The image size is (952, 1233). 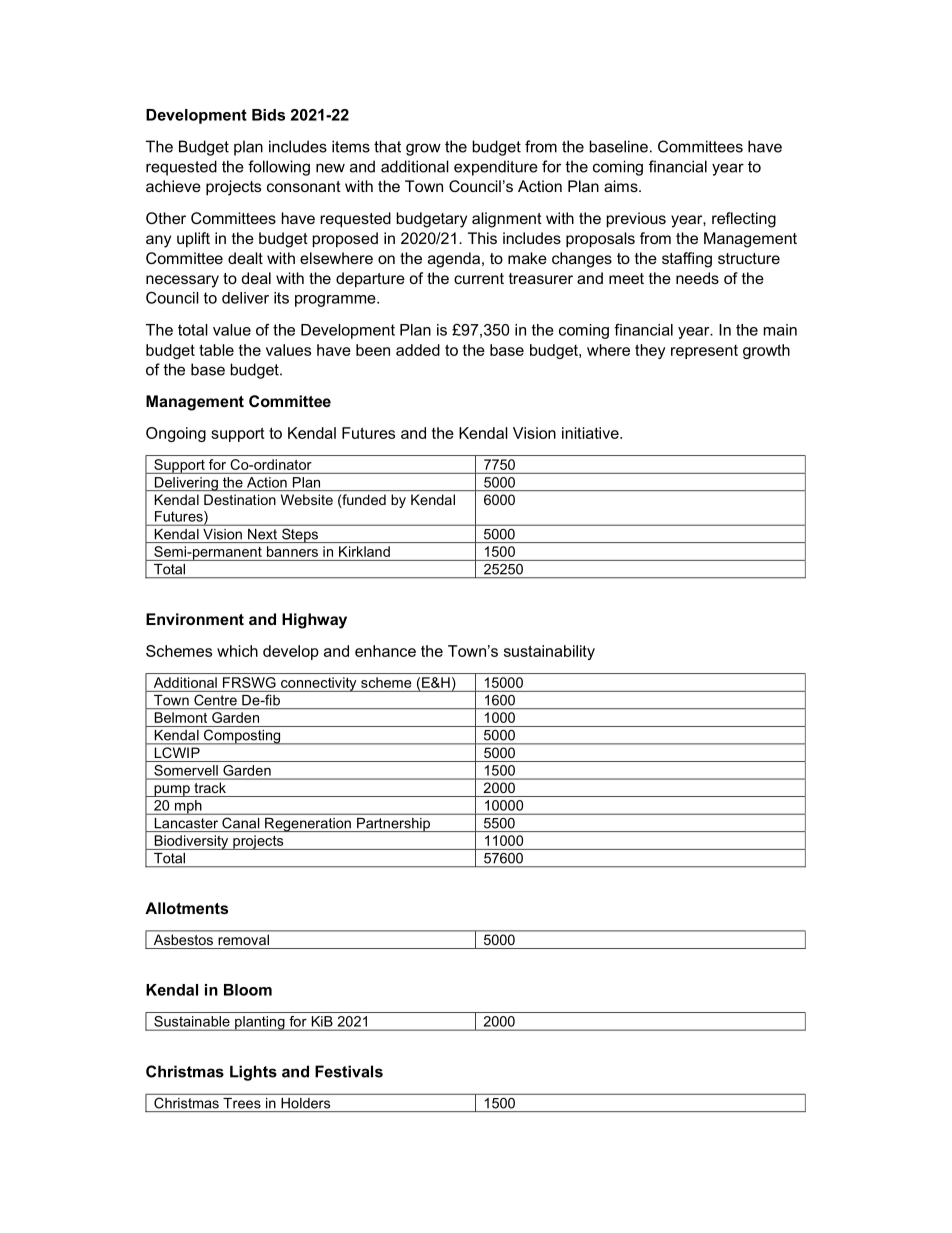 I want to click on Bids, so click(x=268, y=115).
